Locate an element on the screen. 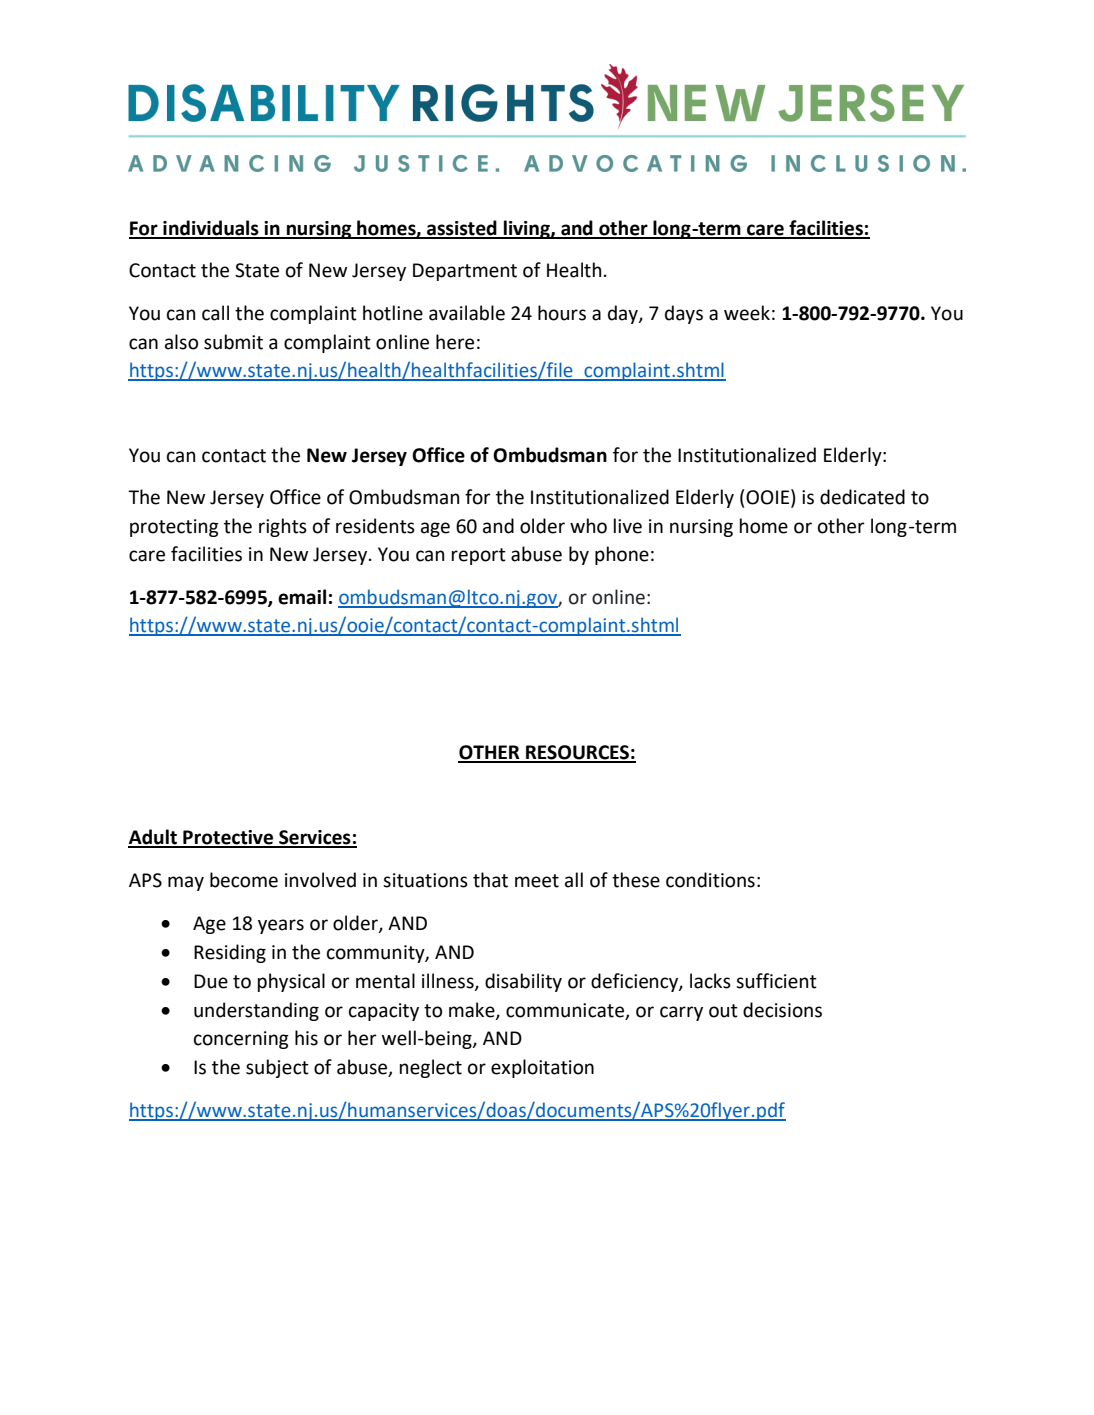  dedicated is located at coordinates (862, 497).
